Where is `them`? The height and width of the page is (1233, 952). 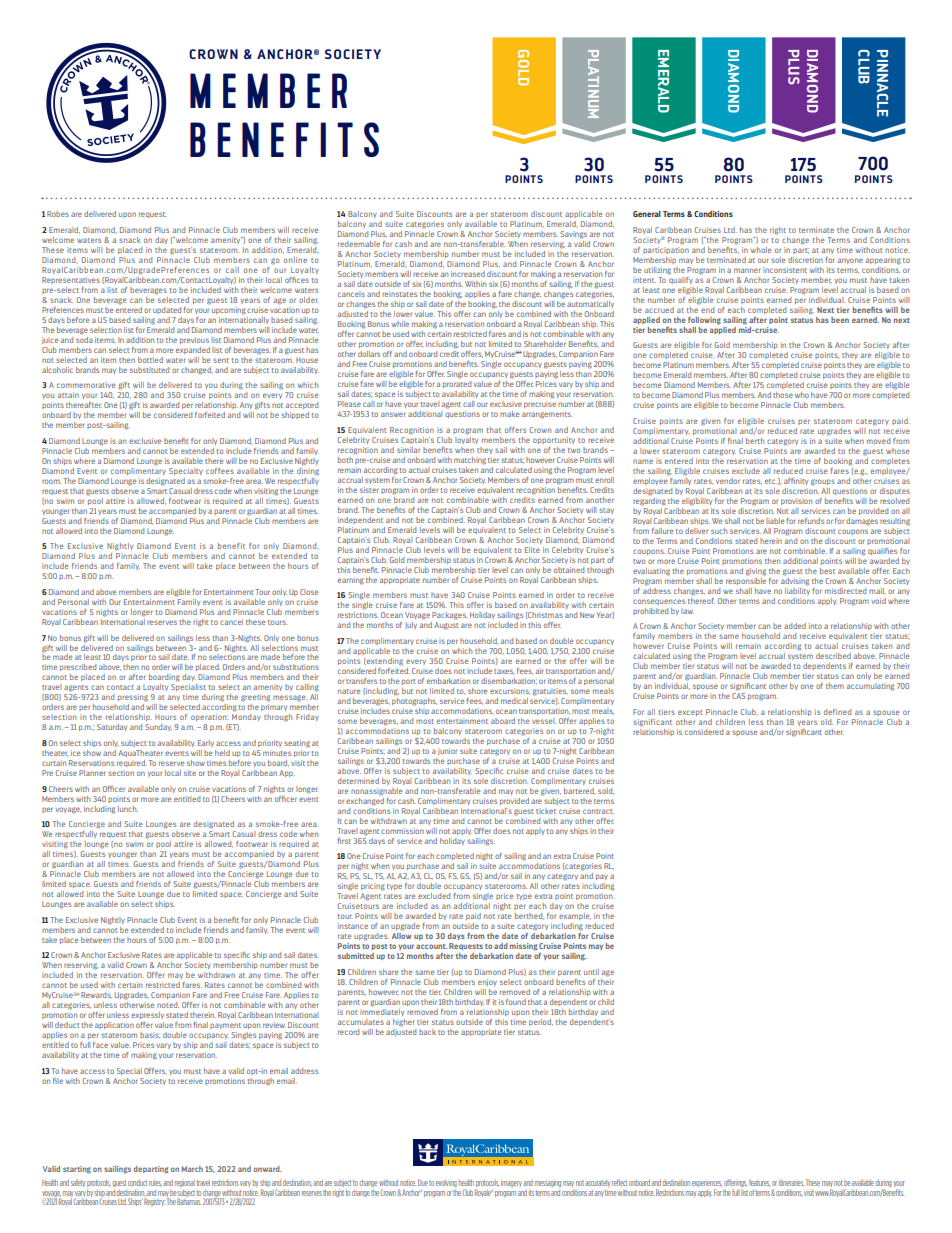 them is located at coordinates (835, 686).
